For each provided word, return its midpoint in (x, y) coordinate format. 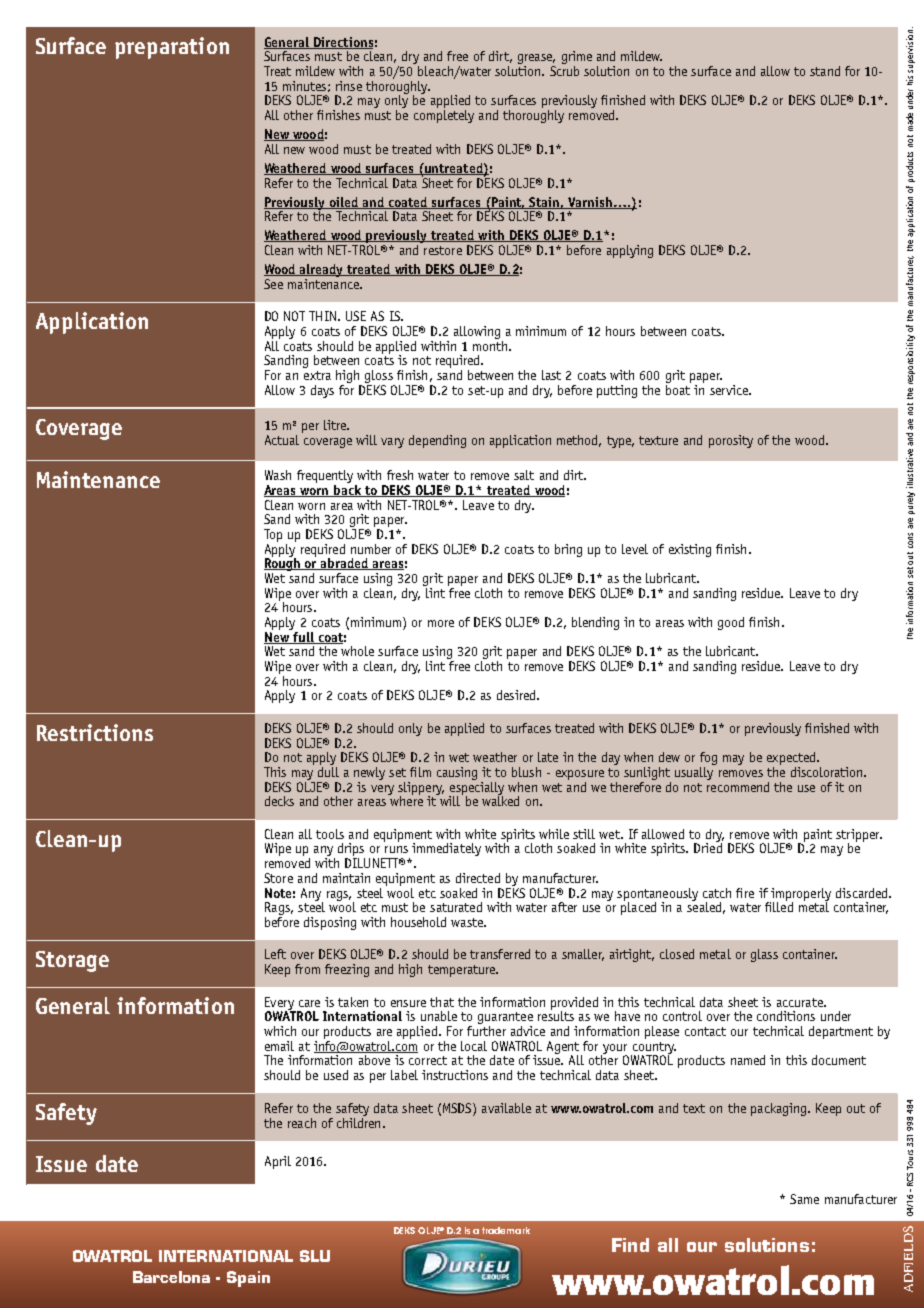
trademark (506, 1230)
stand (825, 71)
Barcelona (171, 1277)
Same (804, 1199)
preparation (172, 48)
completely (444, 115)
